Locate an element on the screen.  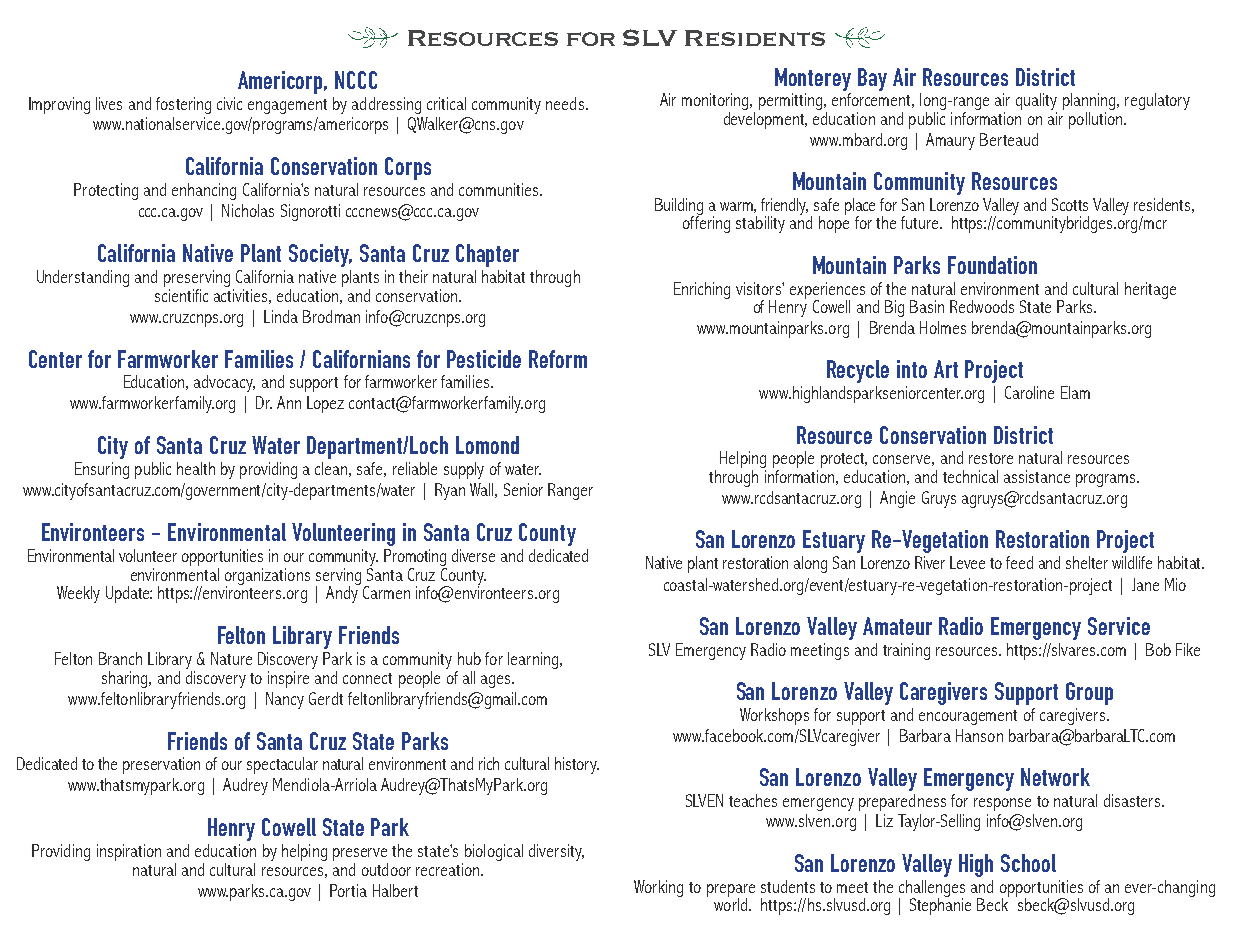
School is located at coordinates (1028, 863).
